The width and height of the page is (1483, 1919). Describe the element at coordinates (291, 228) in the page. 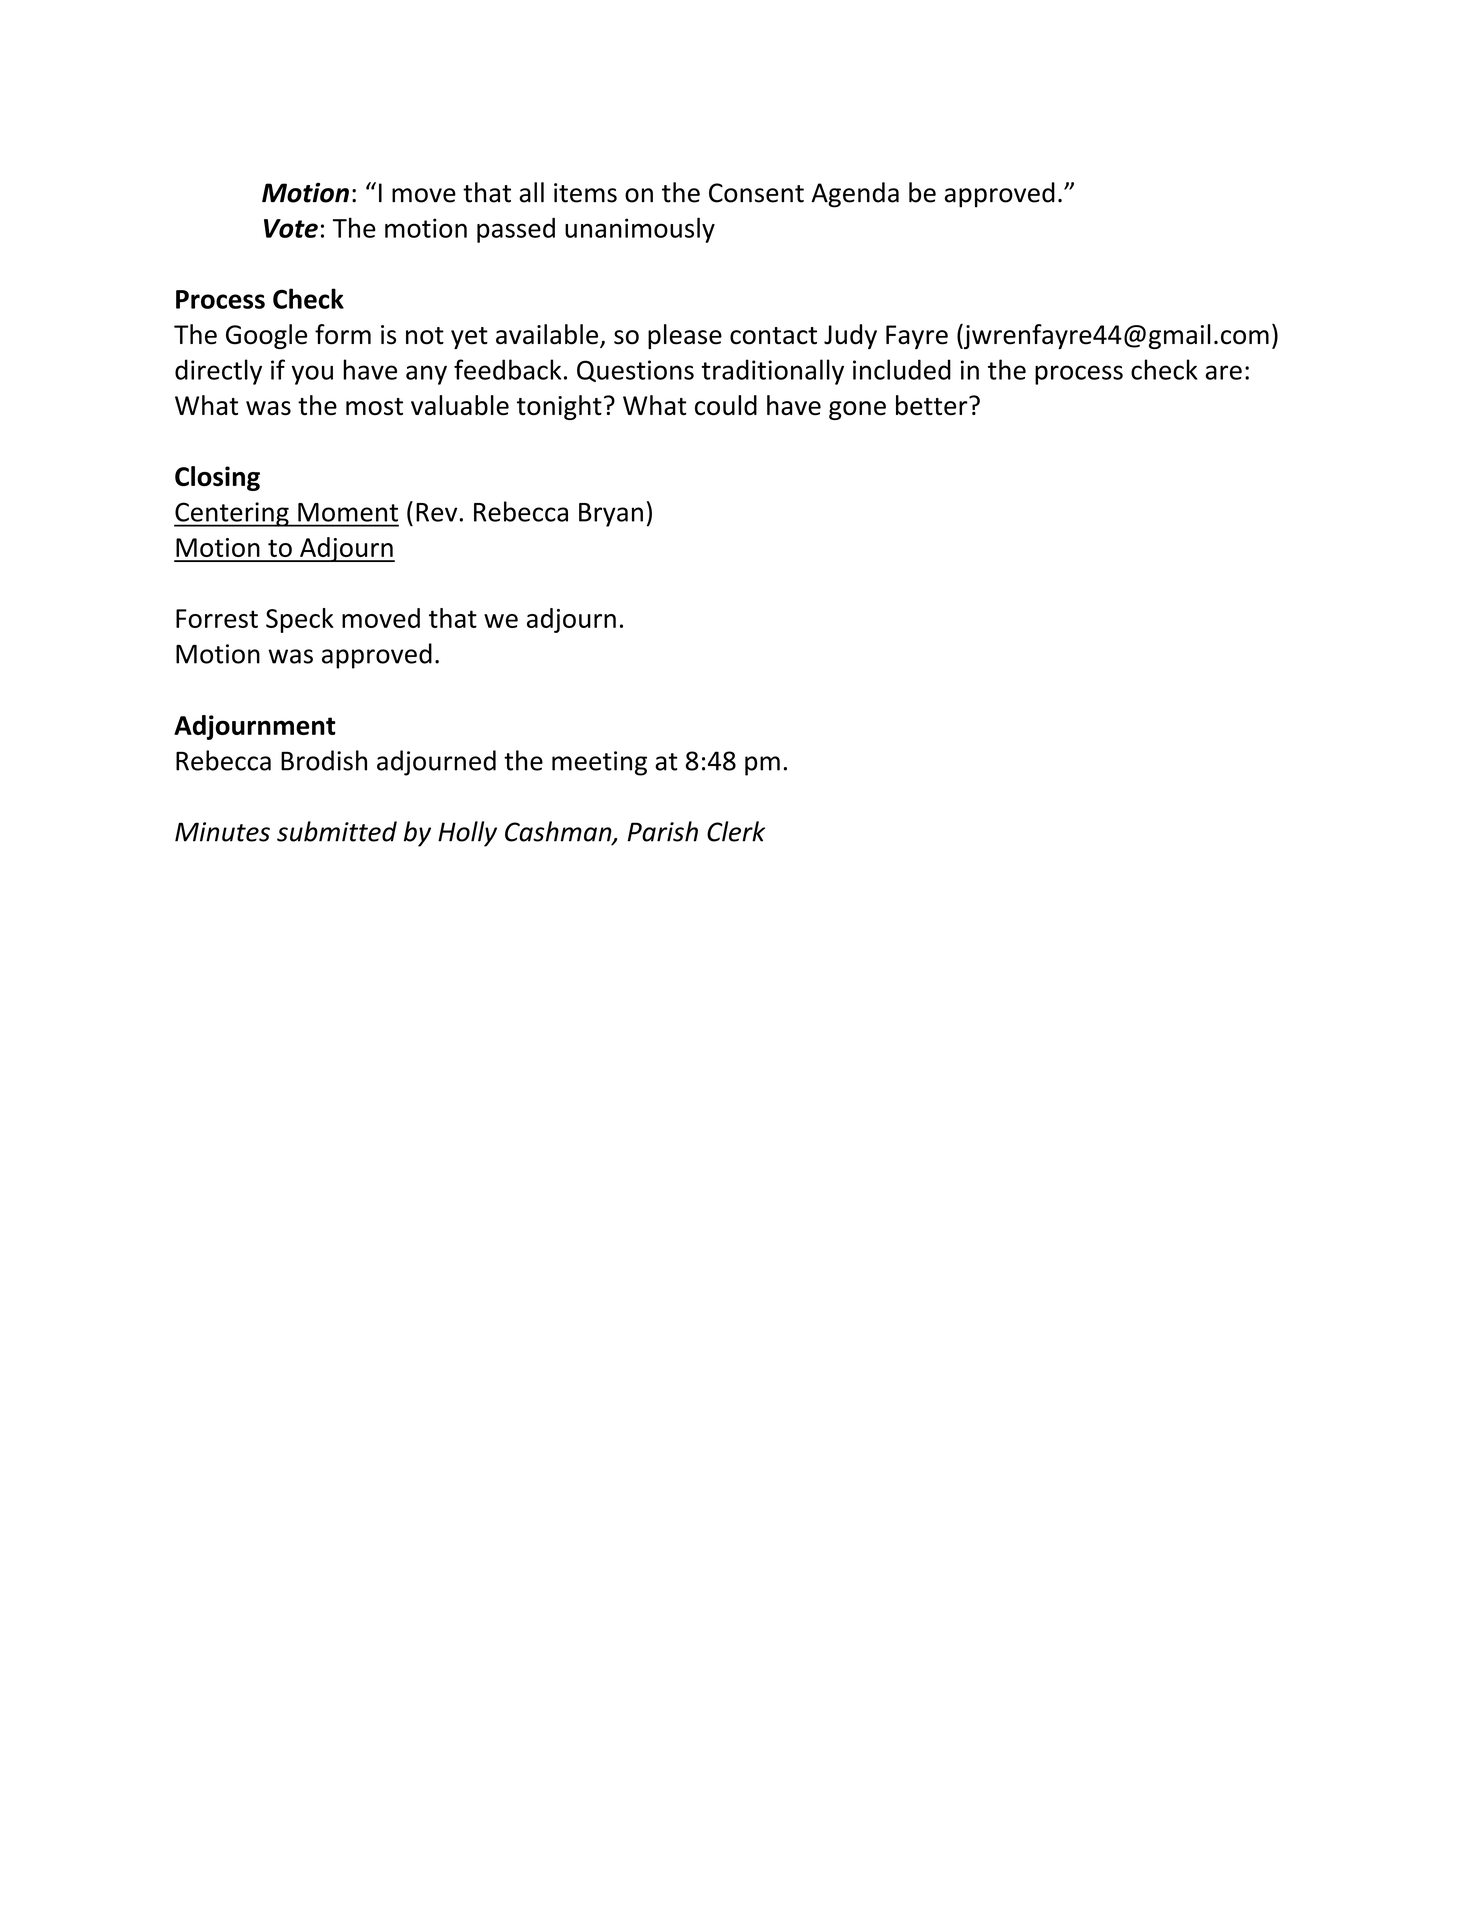

I see `Vote` at that location.
